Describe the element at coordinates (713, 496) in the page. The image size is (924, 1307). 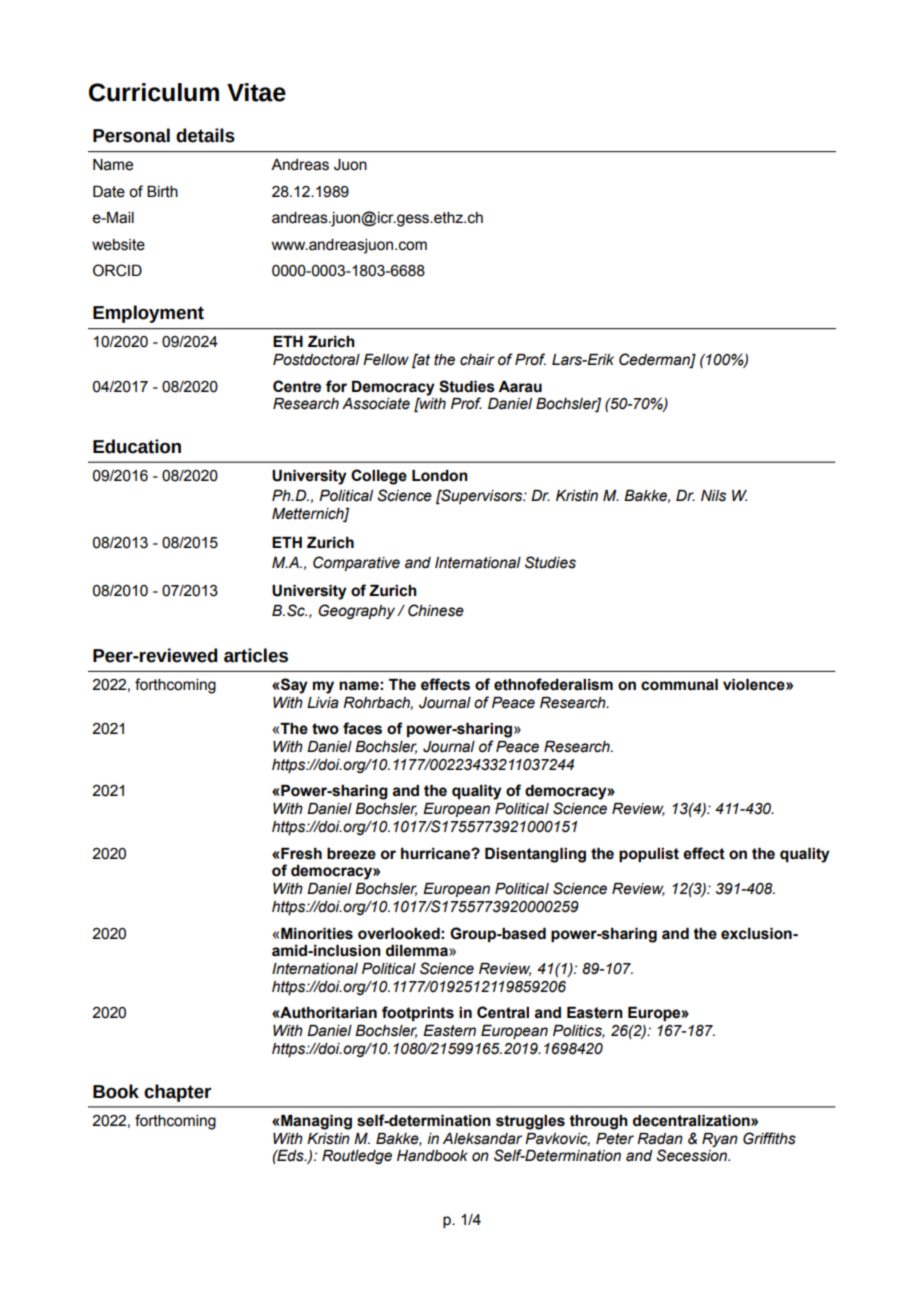
I see `Nils` at that location.
